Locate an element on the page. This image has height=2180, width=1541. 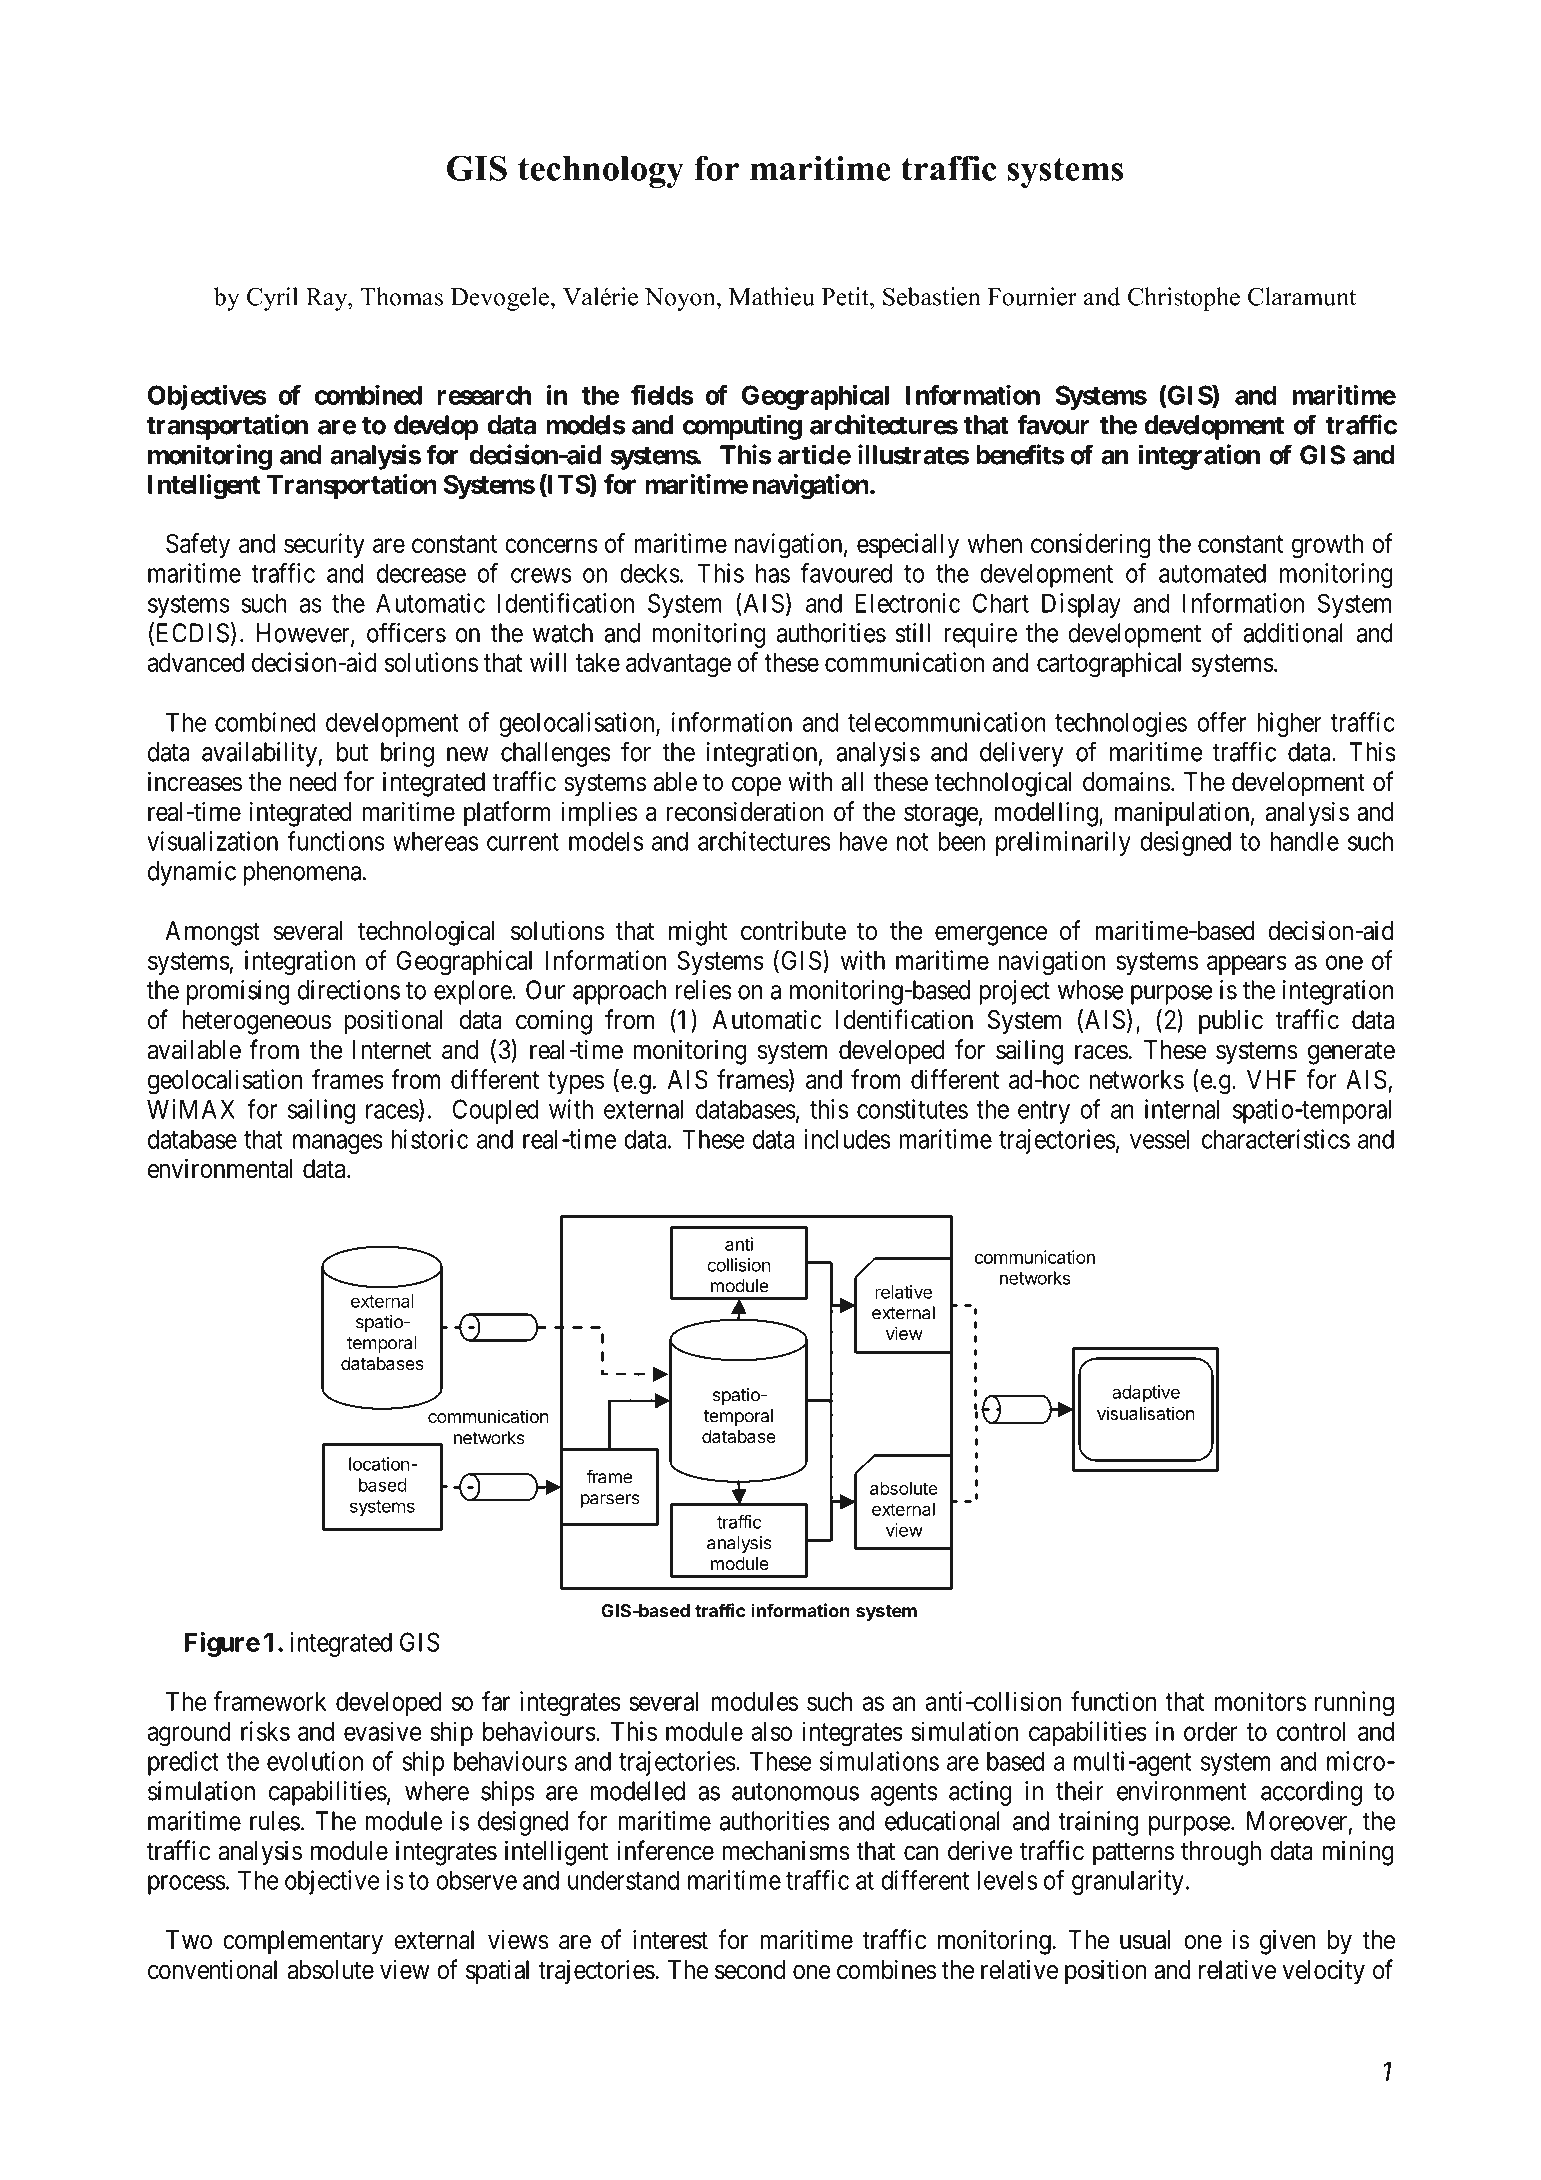
Mathieu is located at coordinates (772, 296).
